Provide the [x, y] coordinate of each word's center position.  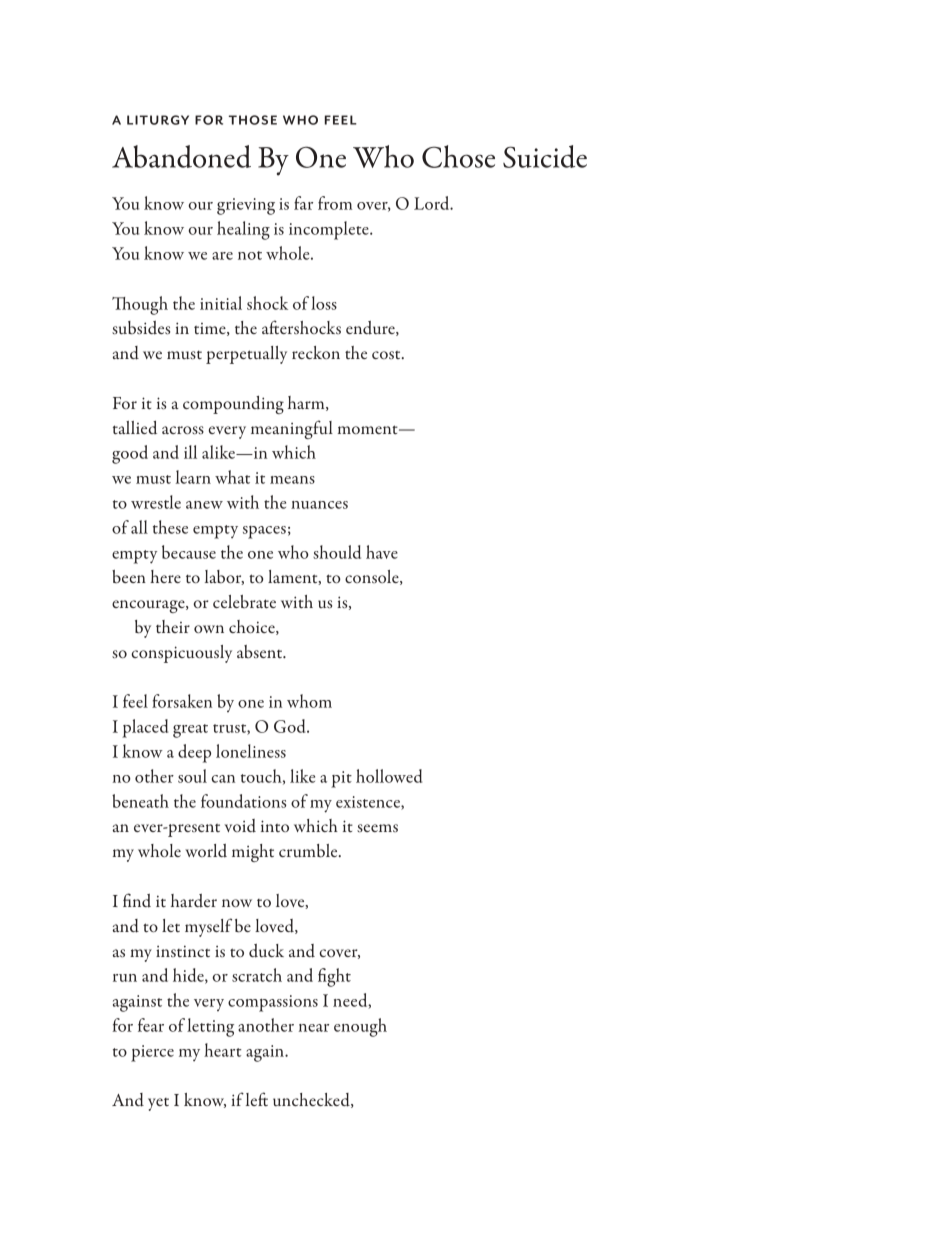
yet [158, 1104]
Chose [458, 156]
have [382, 552]
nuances [319, 505]
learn [193, 477]
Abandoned [181, 156]
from [335, 203]
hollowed [389, 776]
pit [341, 779]
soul [192, 776]
